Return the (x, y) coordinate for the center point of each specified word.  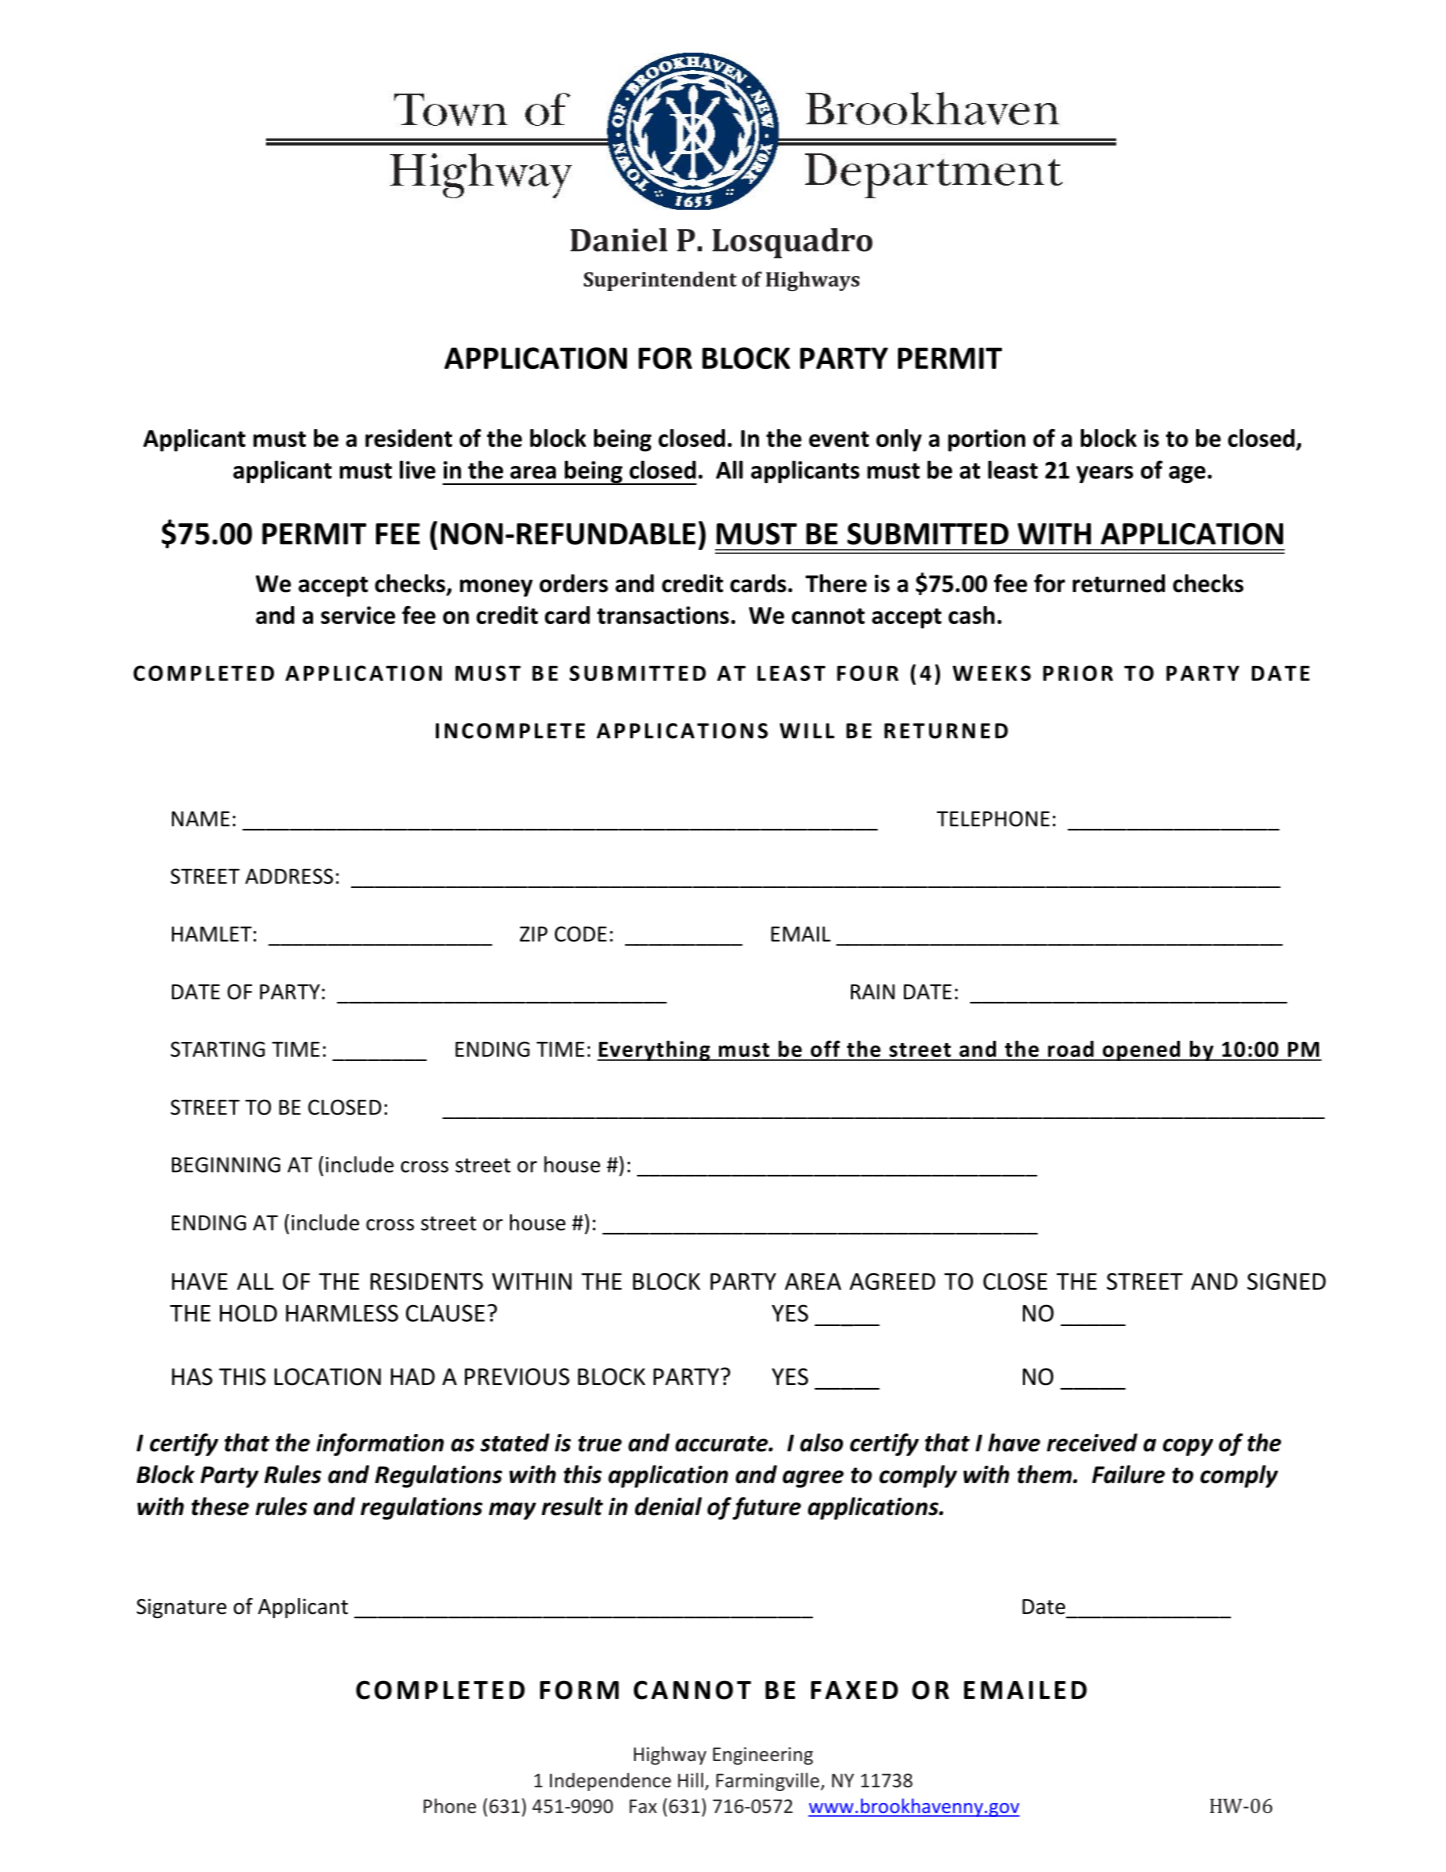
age (1187, 474)
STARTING (218, 1049)
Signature (182, 1608)
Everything (654, 1050)
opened (1141, 1050)
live (418, 469)
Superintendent (660, 281)
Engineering (763, 1756)
